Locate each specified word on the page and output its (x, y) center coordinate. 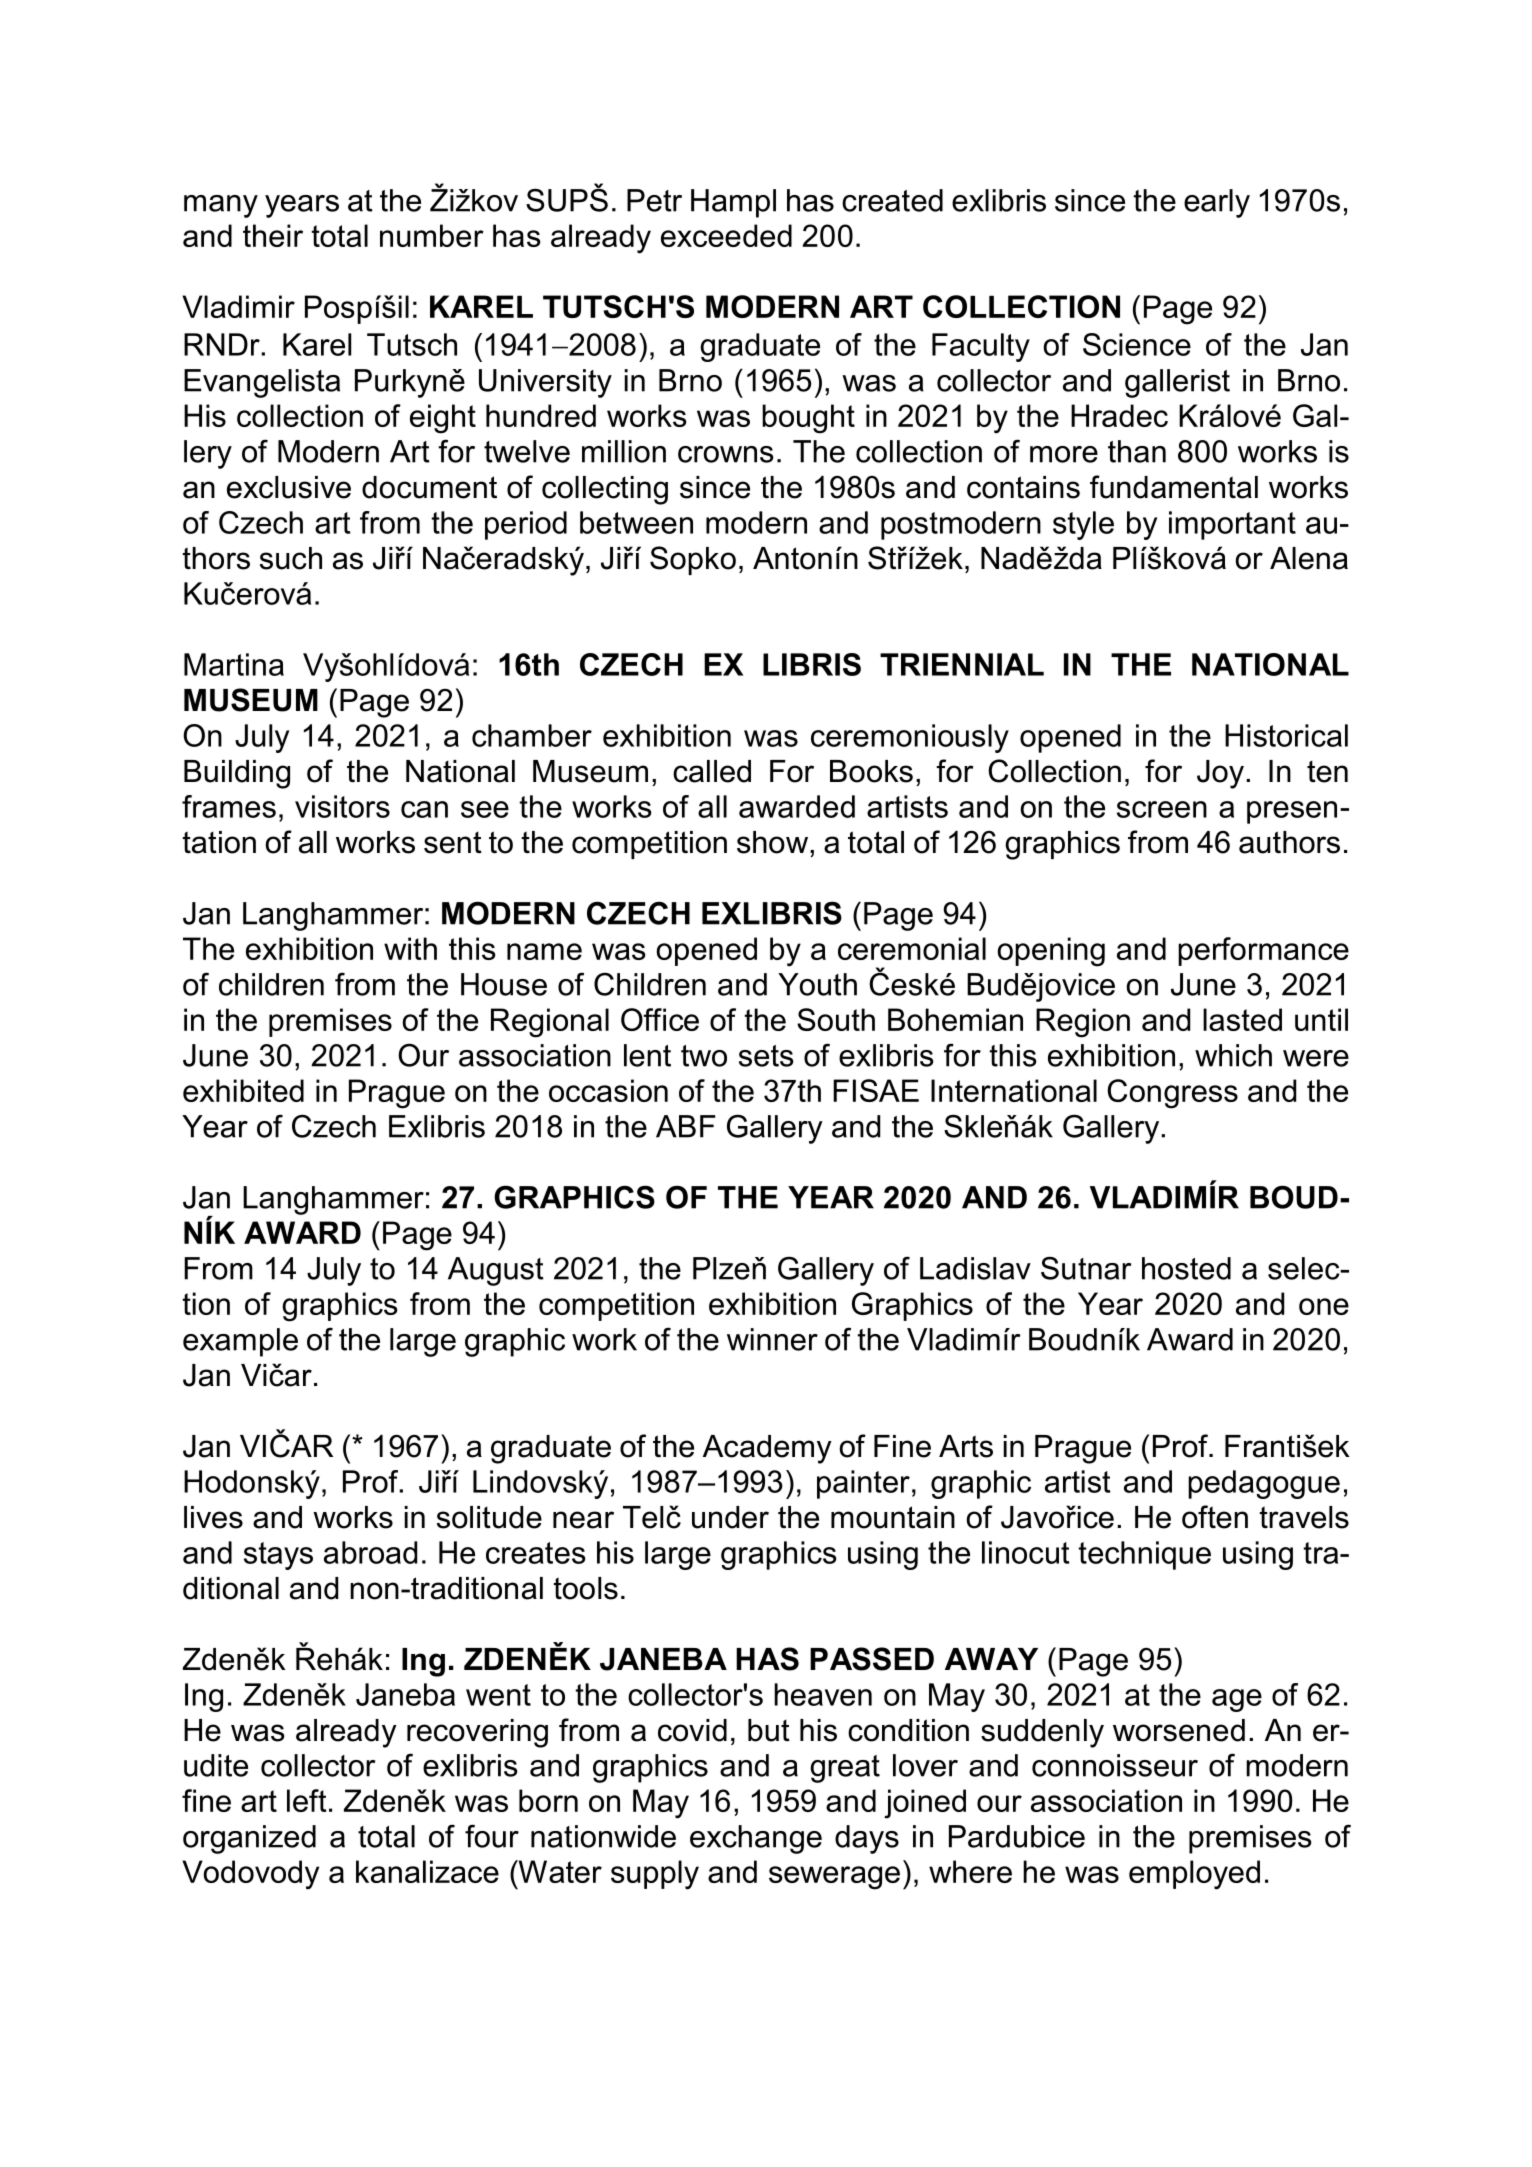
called (712, 771)
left (307, 1800)
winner (772, 1339)
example (240, 1342)
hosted (1186, 1268)
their (273, 235)
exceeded (726, 235)
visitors (342, 806)
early (1217, 203)
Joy (1220, 774)
